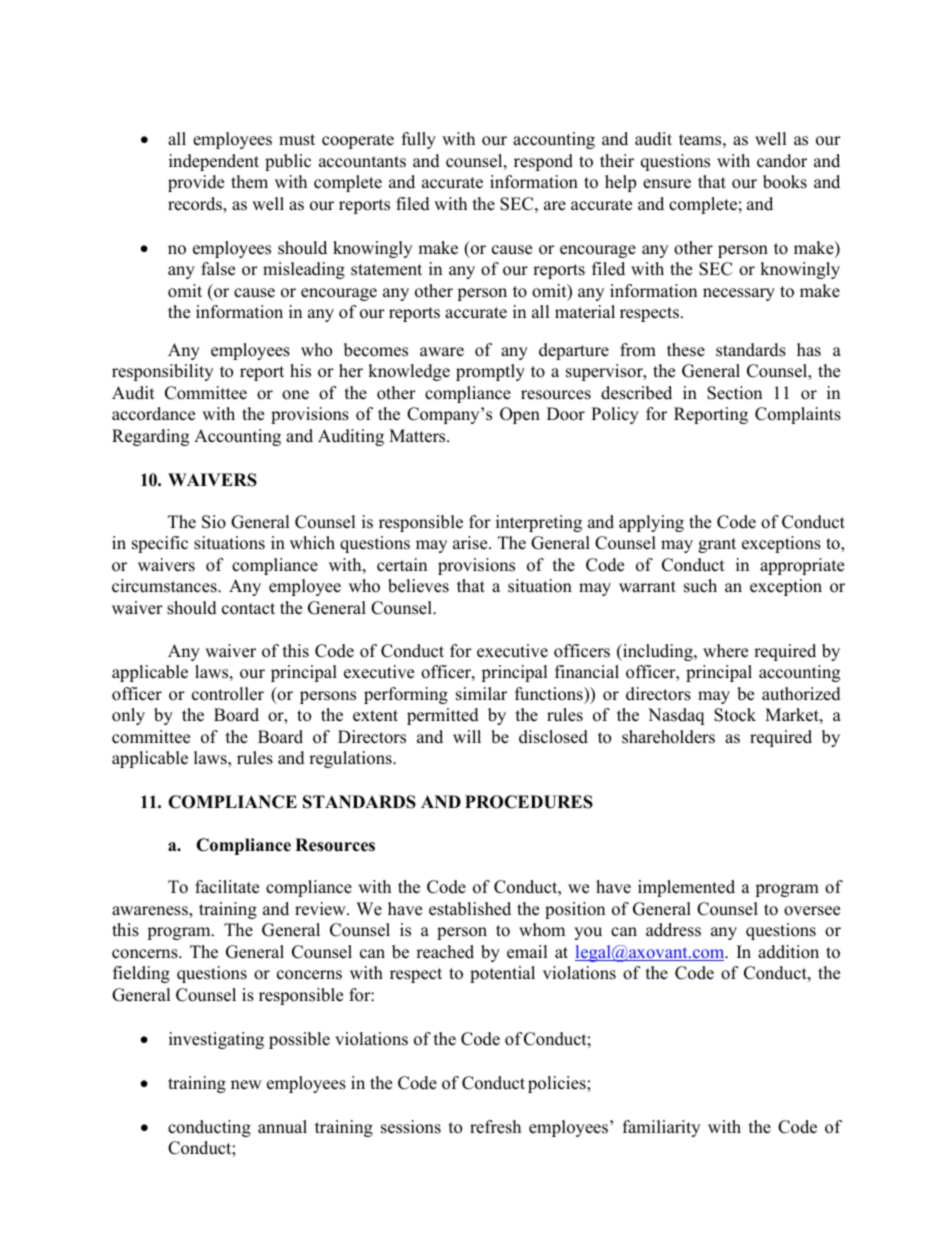  What do you see at coordinates (495, 1127) in the screenshot?
I see `refresh` at bounding box center [495, 1127].
